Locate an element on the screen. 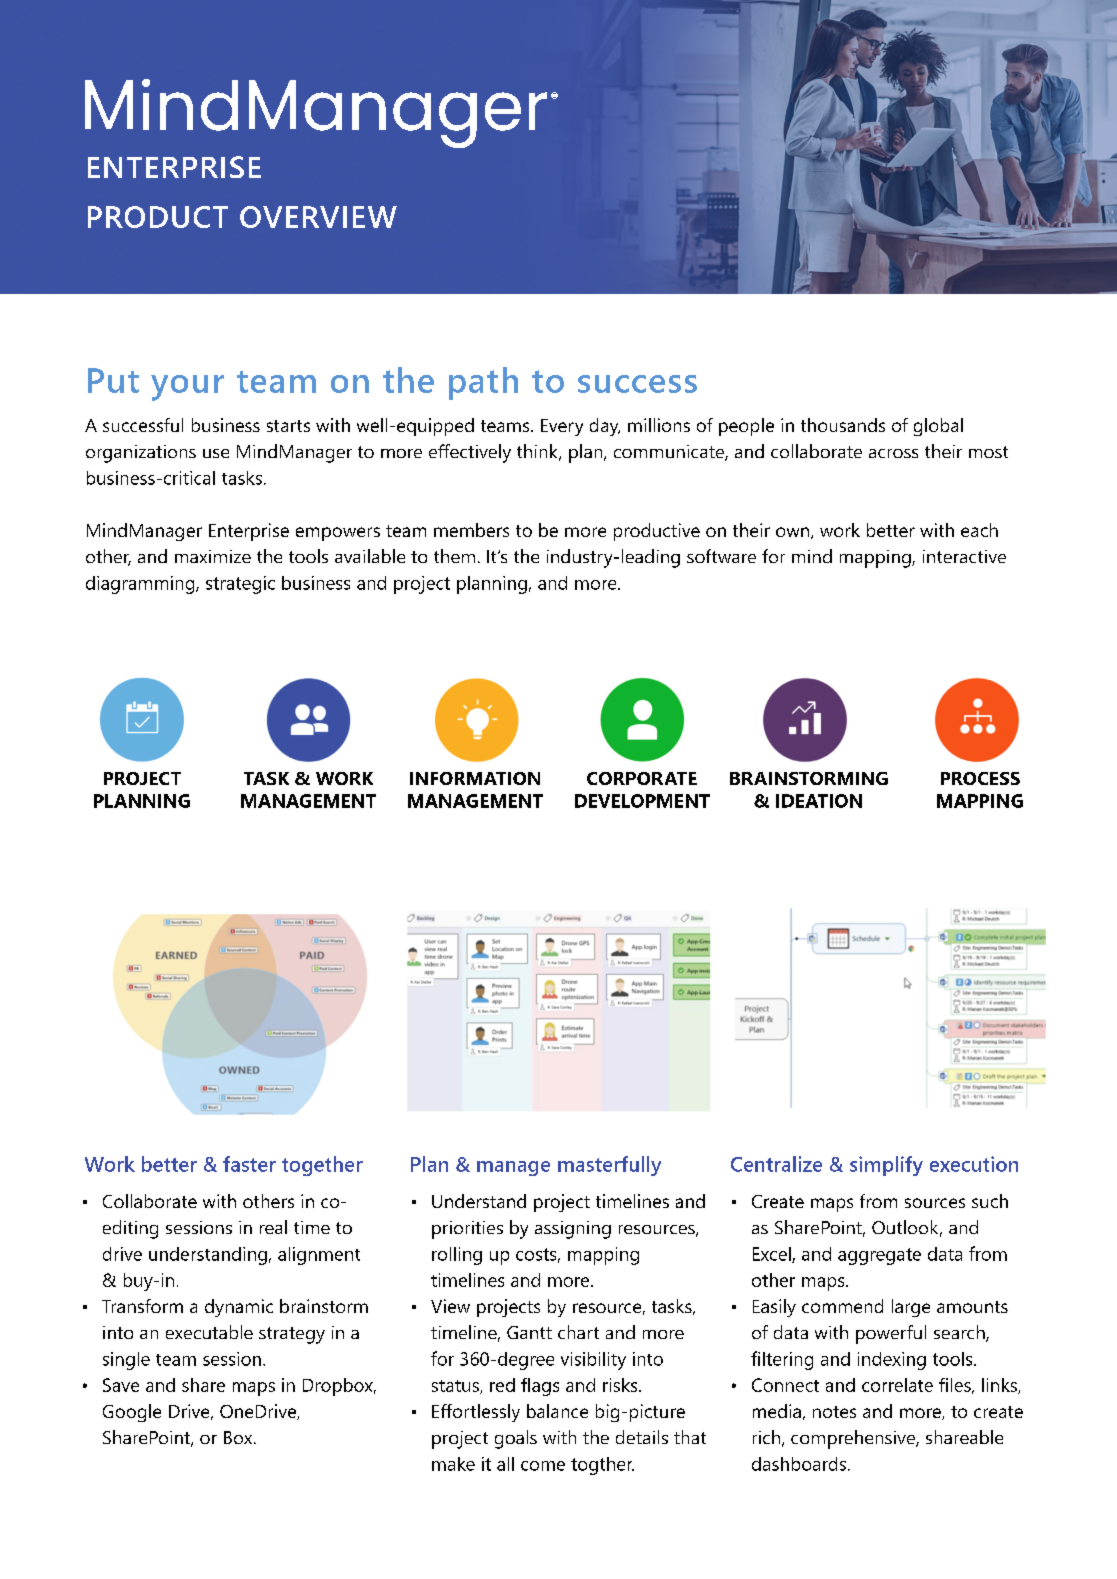 Image resolution: width=1117 pixels, height=1579 pixels. your is located at coordinates (187, 388).
